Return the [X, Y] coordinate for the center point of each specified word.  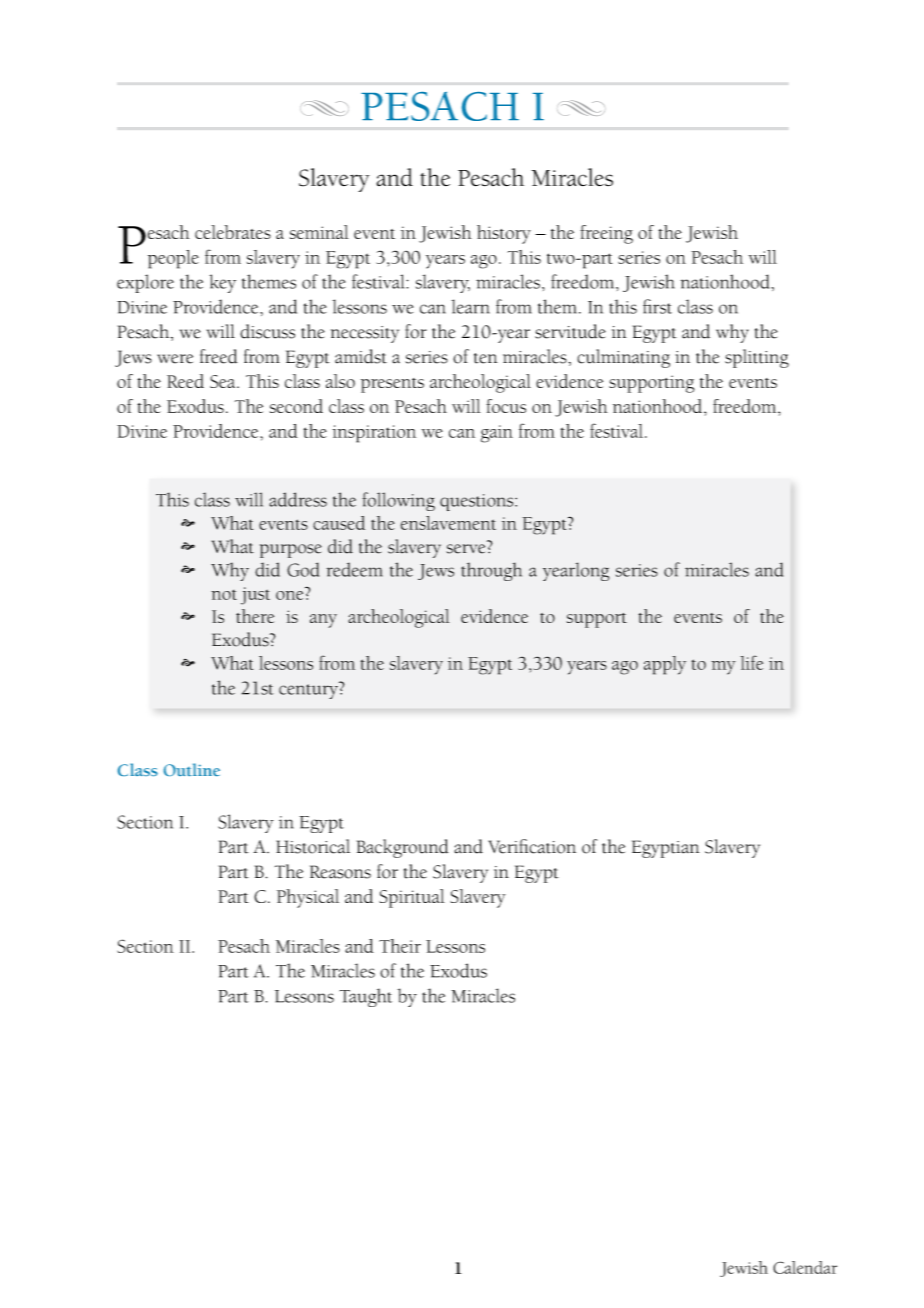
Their [400, 946]
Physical [308, 898]
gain [497, 434]
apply [665, 665]
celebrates [233, 232]
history [504, 234]
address [298, 499]
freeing [606, 234]
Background [403, 848]
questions [478, 502]
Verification [532, 846]
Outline [192, 769]
